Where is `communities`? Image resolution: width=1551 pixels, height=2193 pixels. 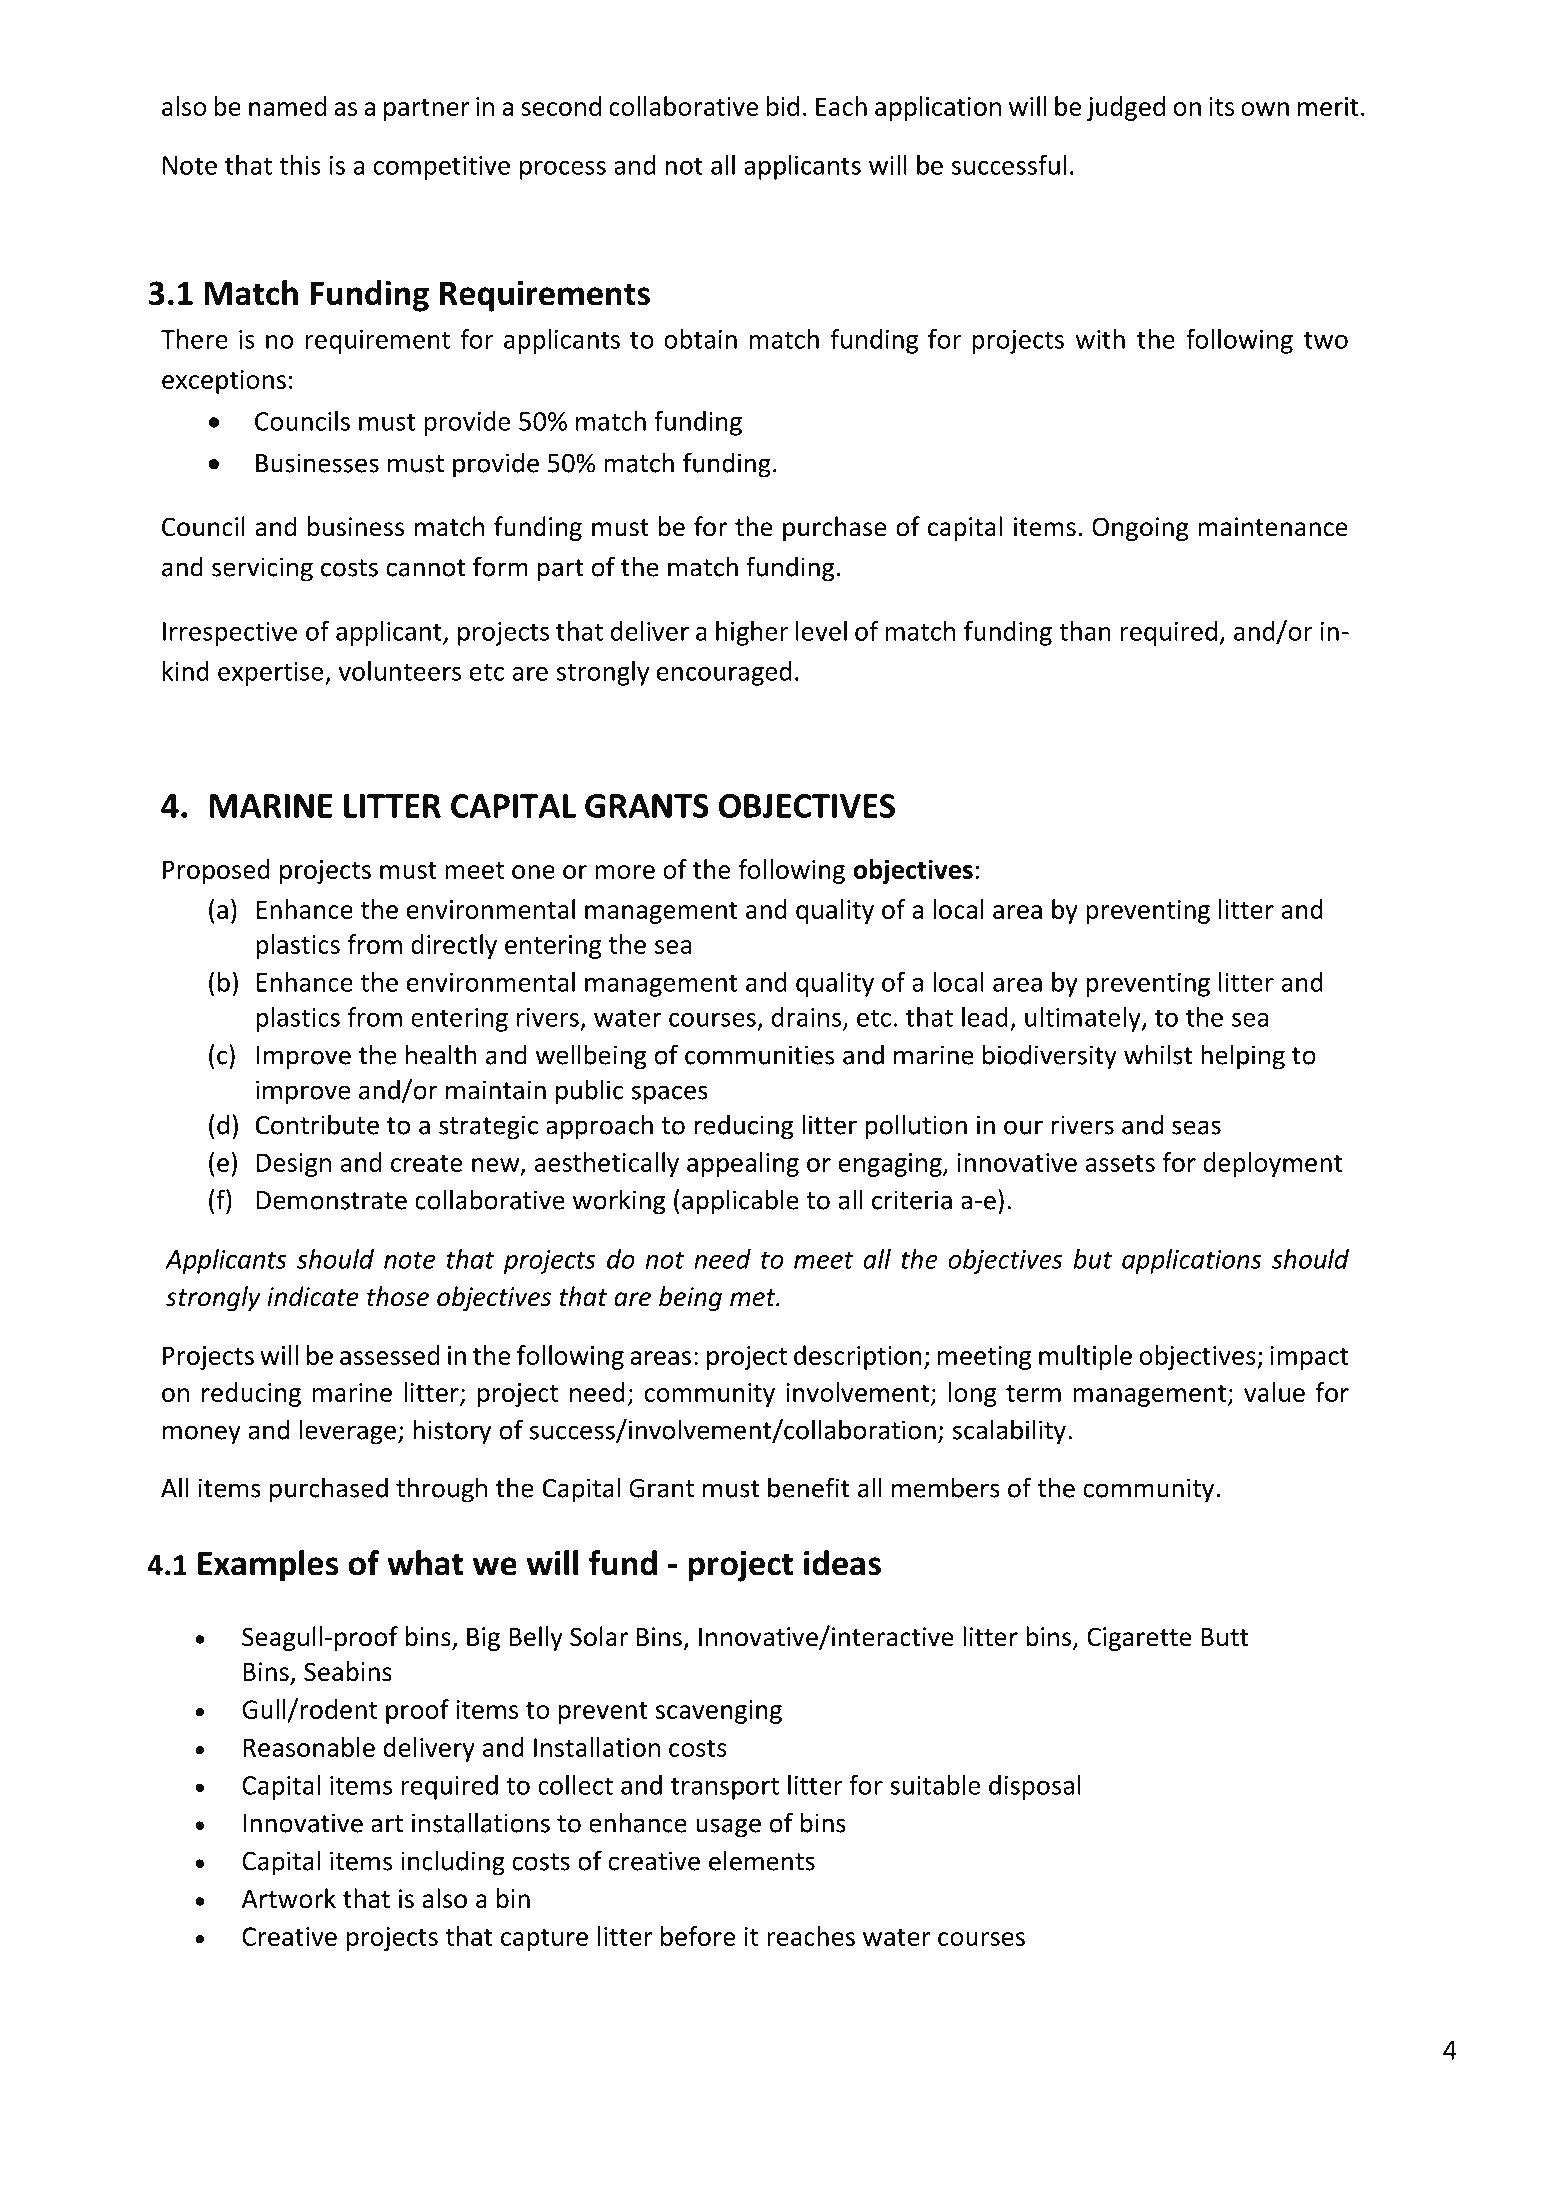 communities is located at coordinates (759, 1055).
